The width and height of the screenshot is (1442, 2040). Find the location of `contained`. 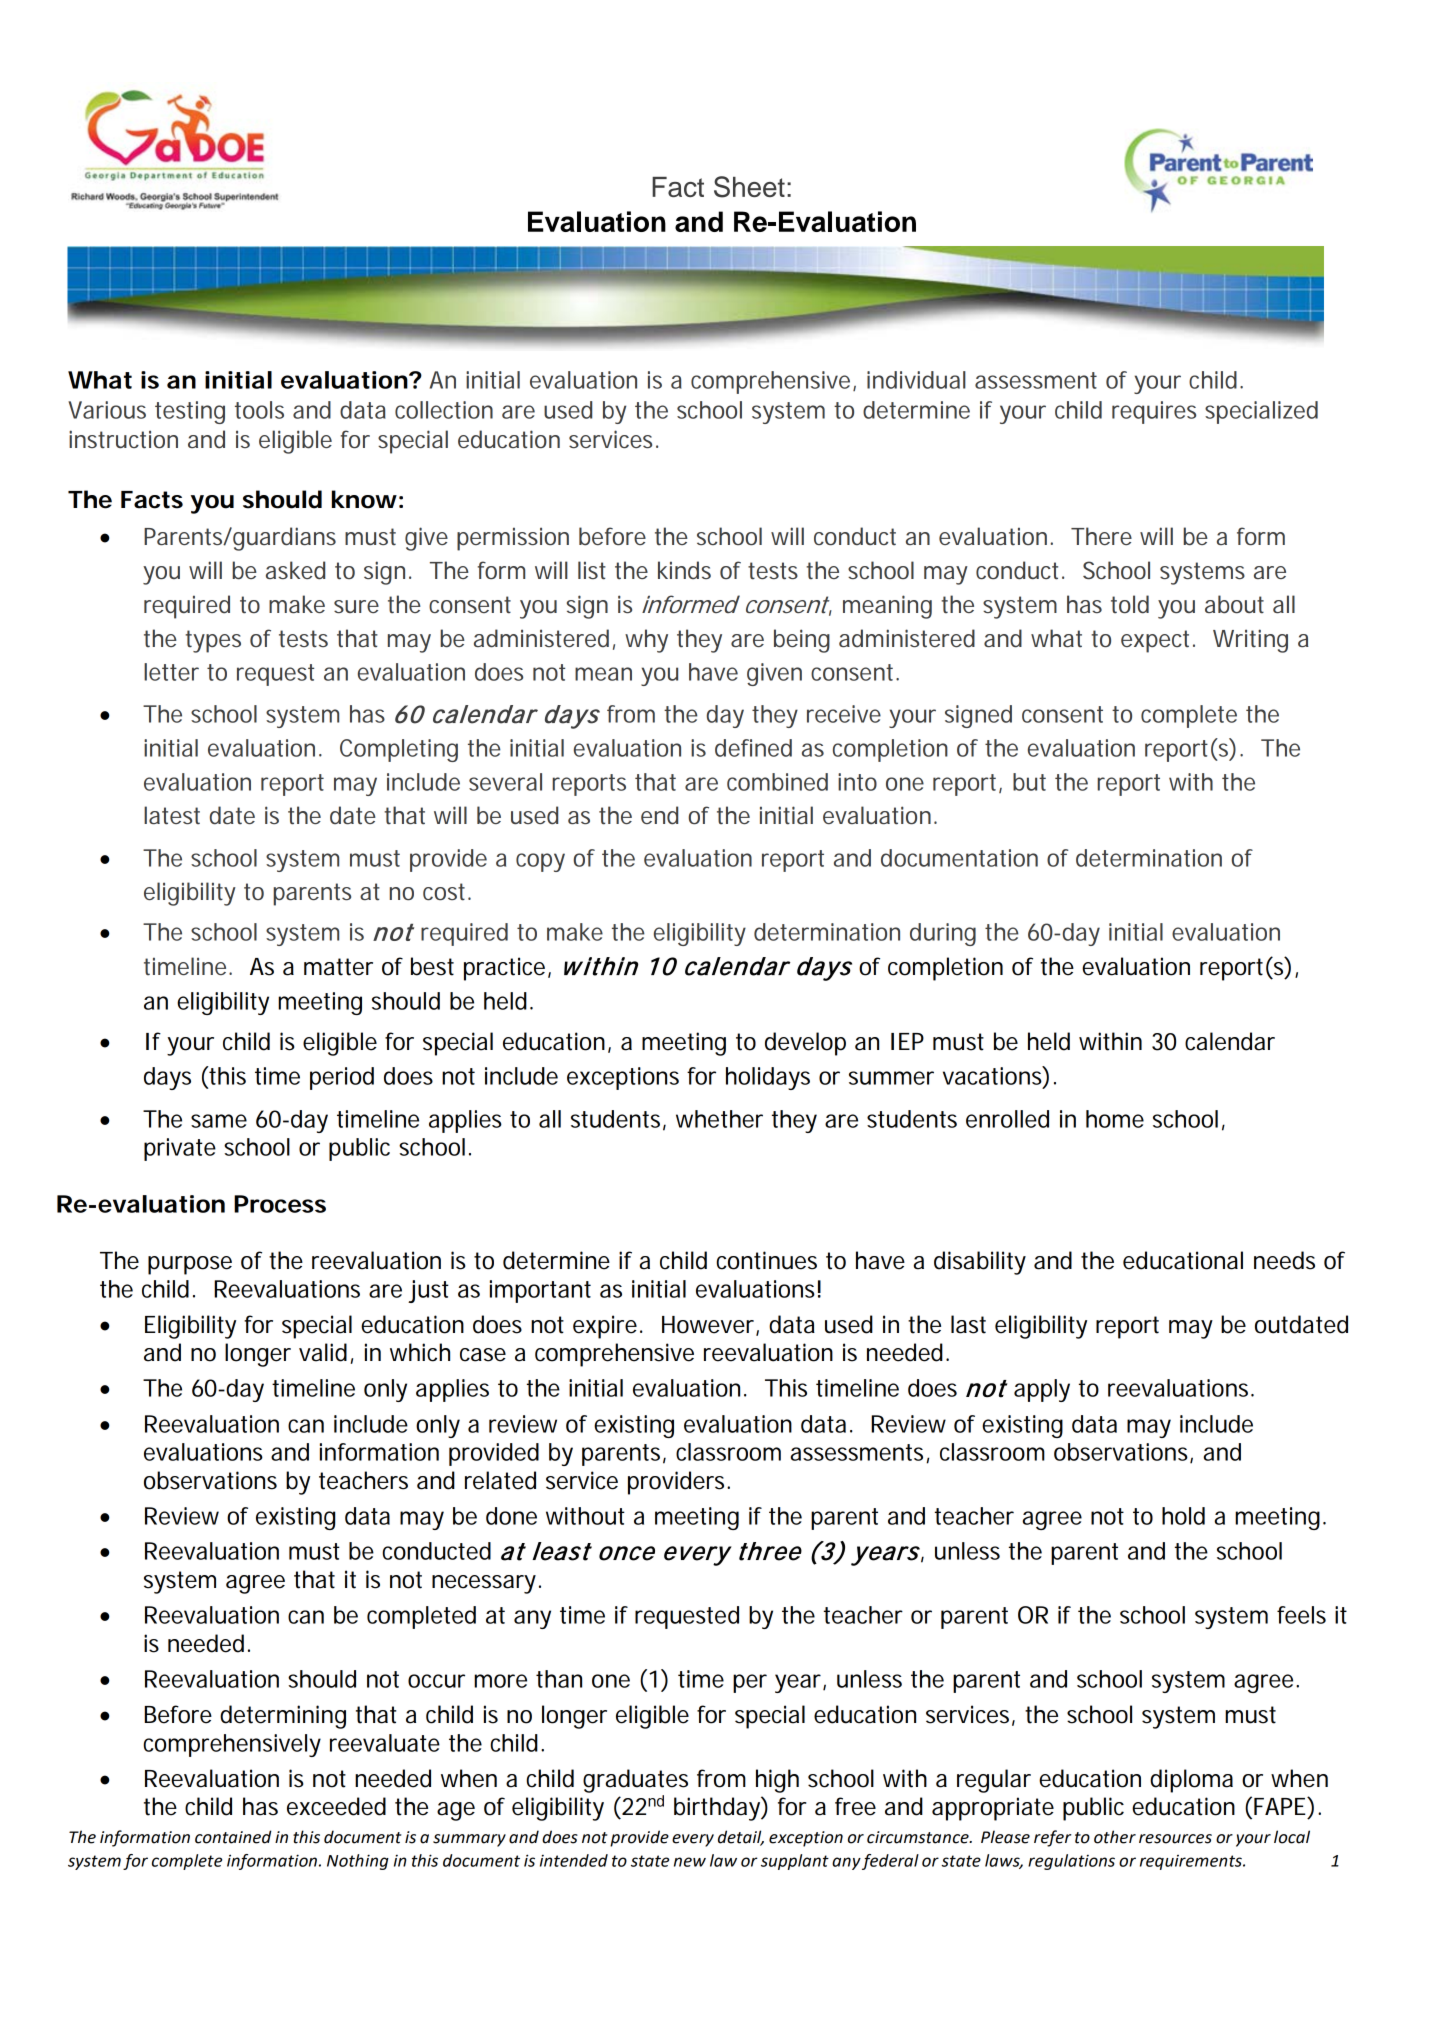

contained is located at coordinates (233, 1837).
